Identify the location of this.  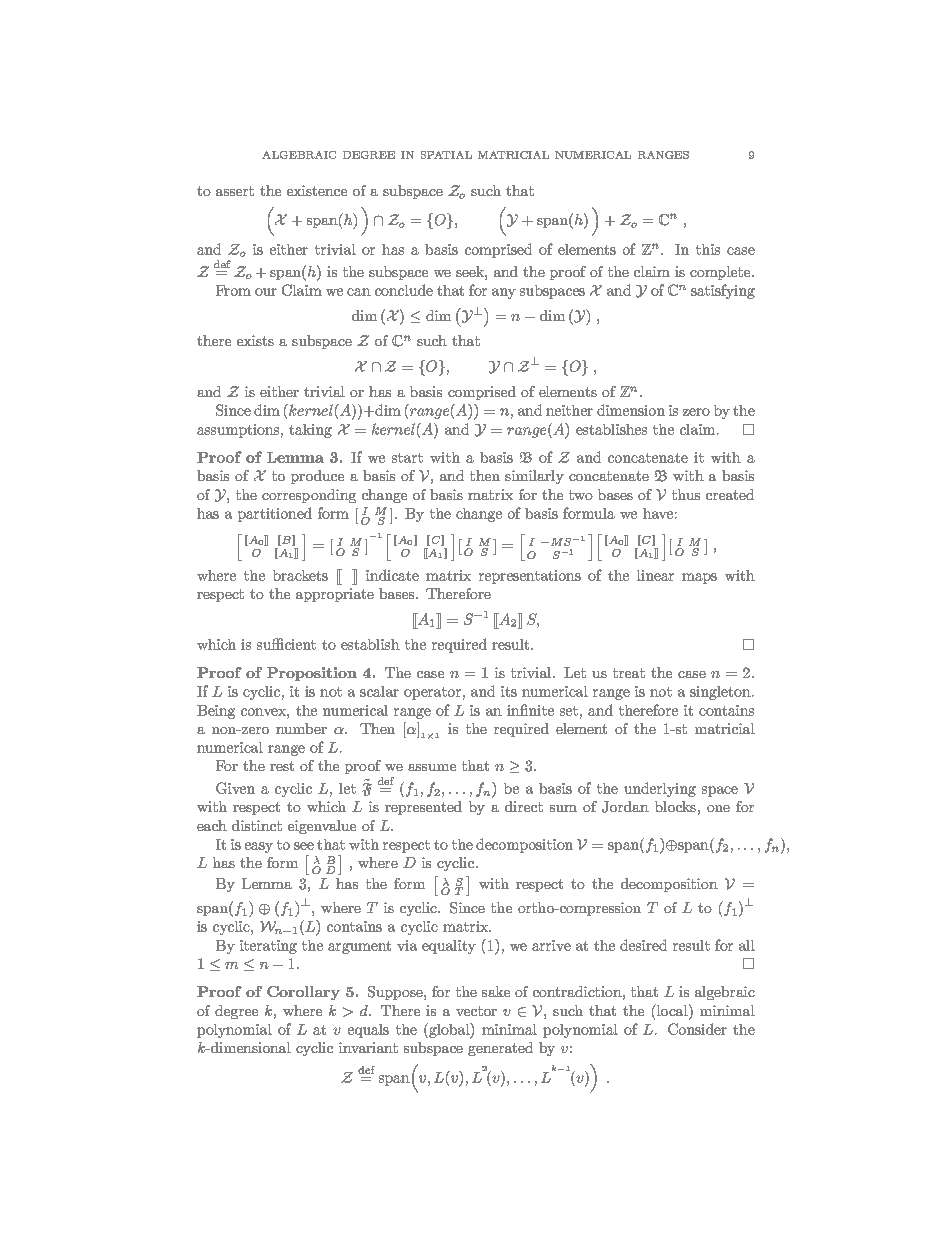
(708, 249).
